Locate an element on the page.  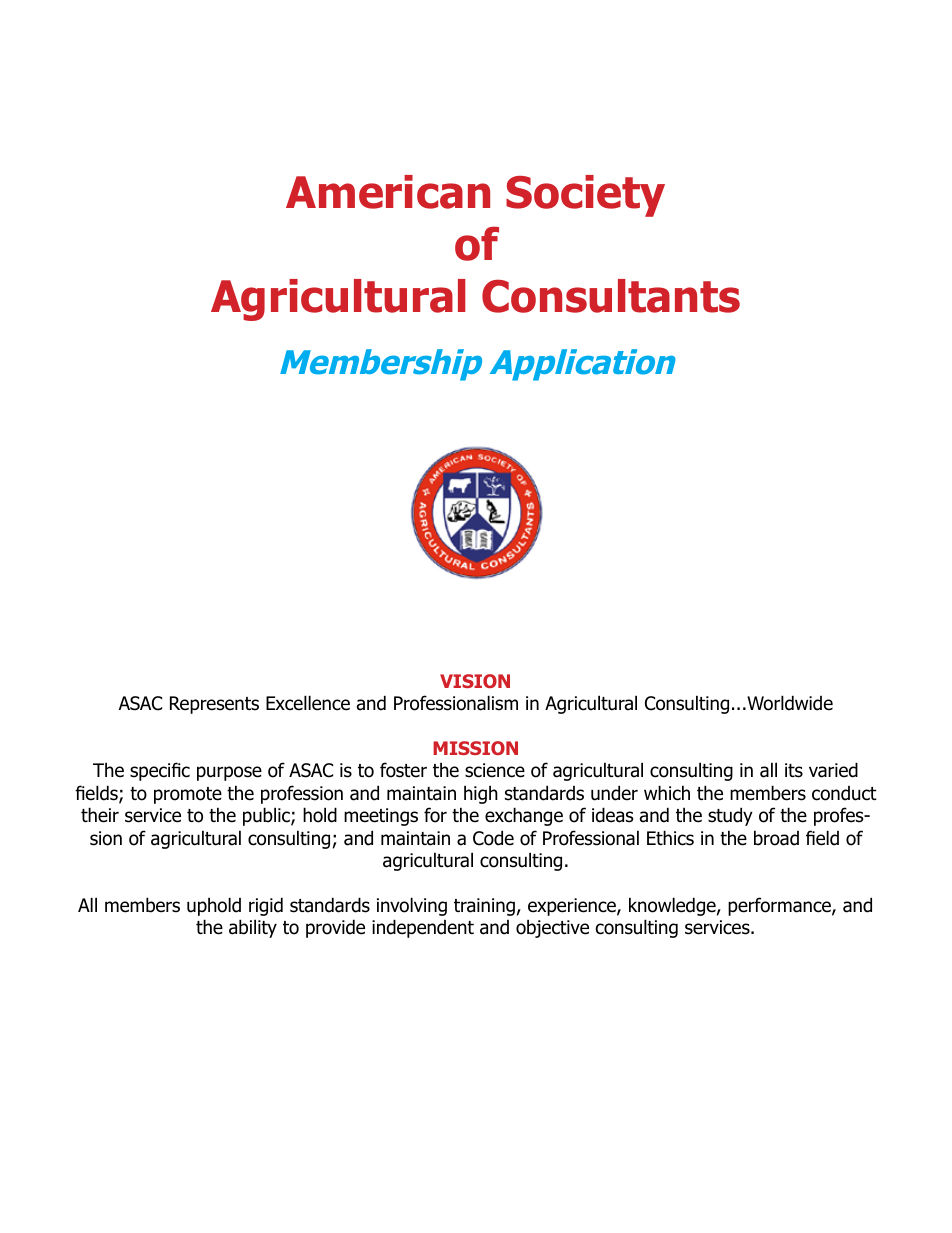
American is located at coordinates (388, 192).
